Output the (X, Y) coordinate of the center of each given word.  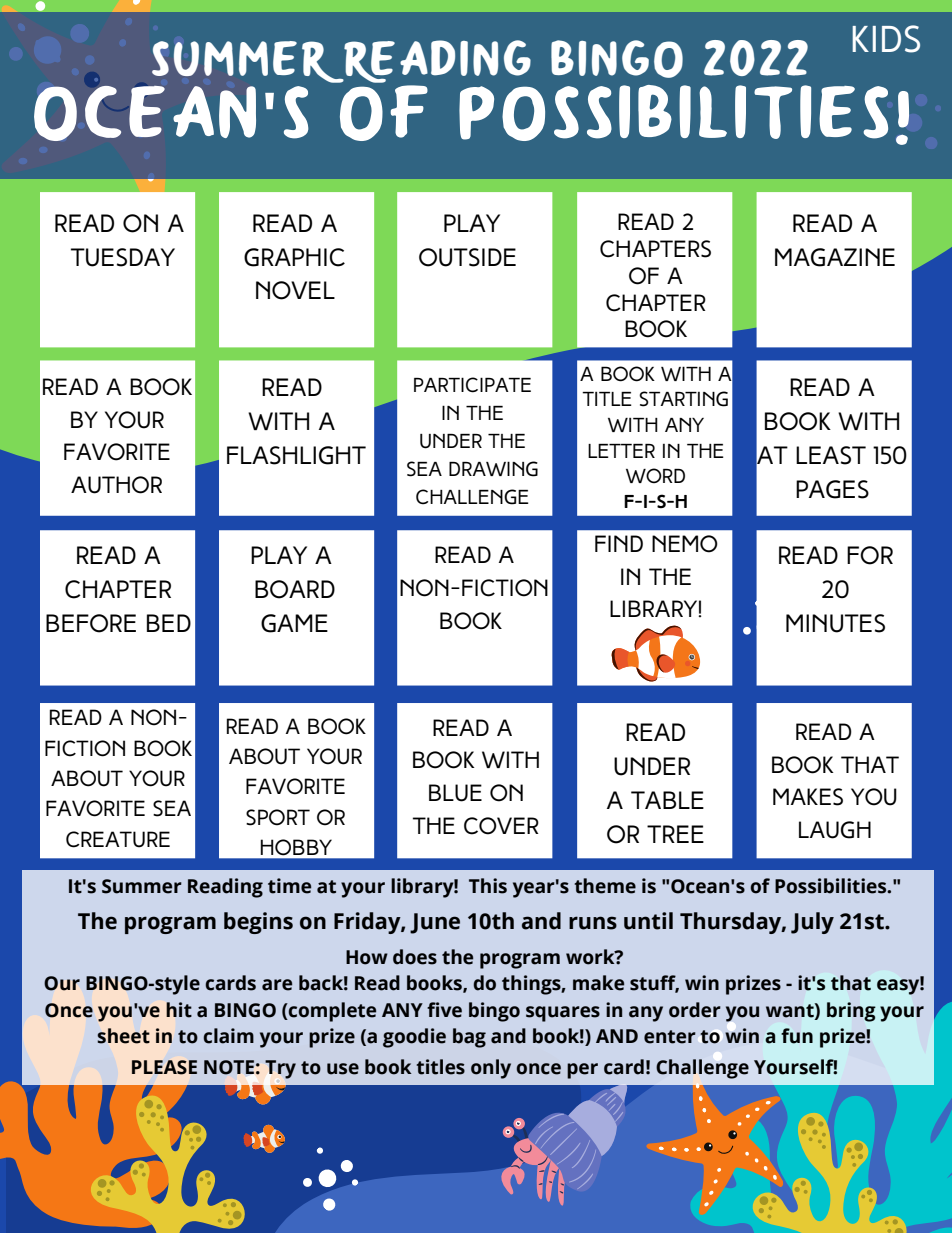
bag (469, 1038)
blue (455, 793)
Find (619, 543)
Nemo (685, 544)
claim (228, 1036)
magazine (835, 257)
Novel (295, 290)
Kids (886, 39)
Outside (467, 257)
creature (118, 839)
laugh (835, 830)
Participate (472, 385)
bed (169, 623)
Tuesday (123, 257)
